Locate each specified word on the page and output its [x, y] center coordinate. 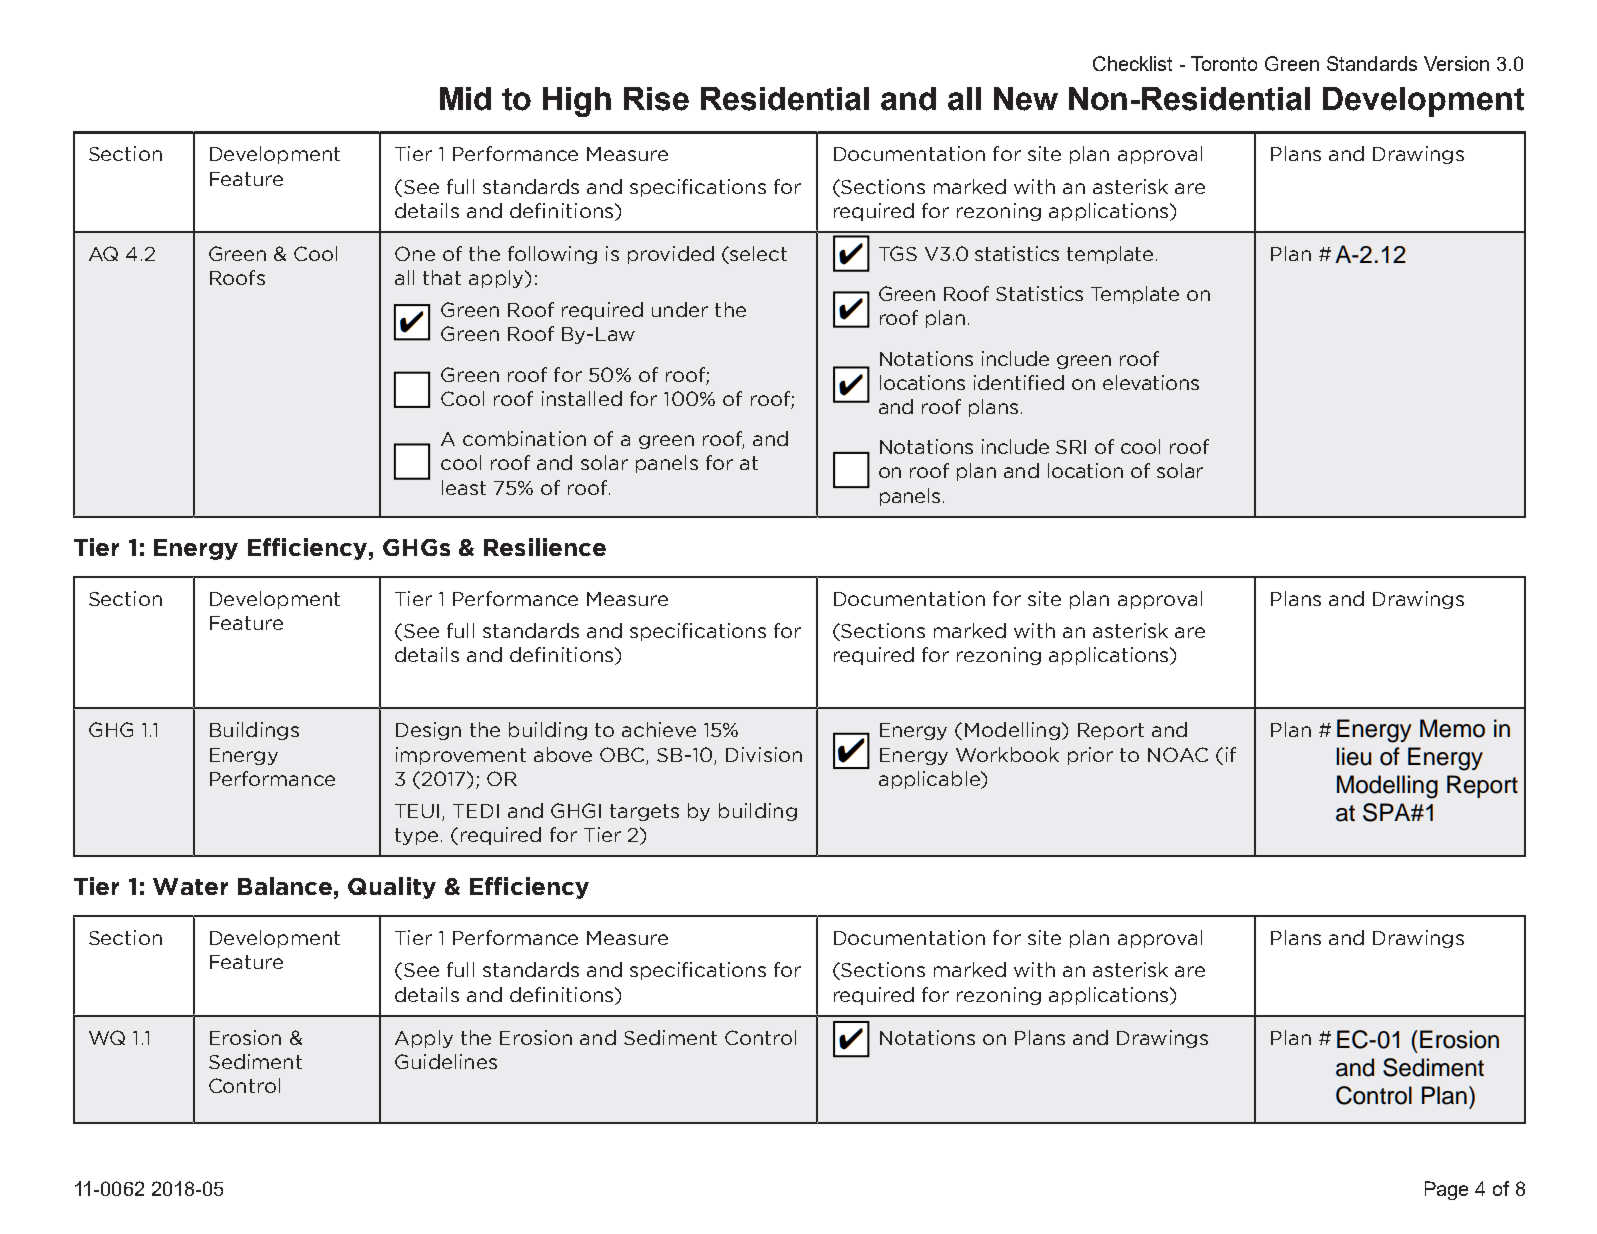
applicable [930, 780]
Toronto [1224, 63]
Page [1446, 1190]
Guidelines [446, 1061]
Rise [656, 99]
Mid [465, 99]
